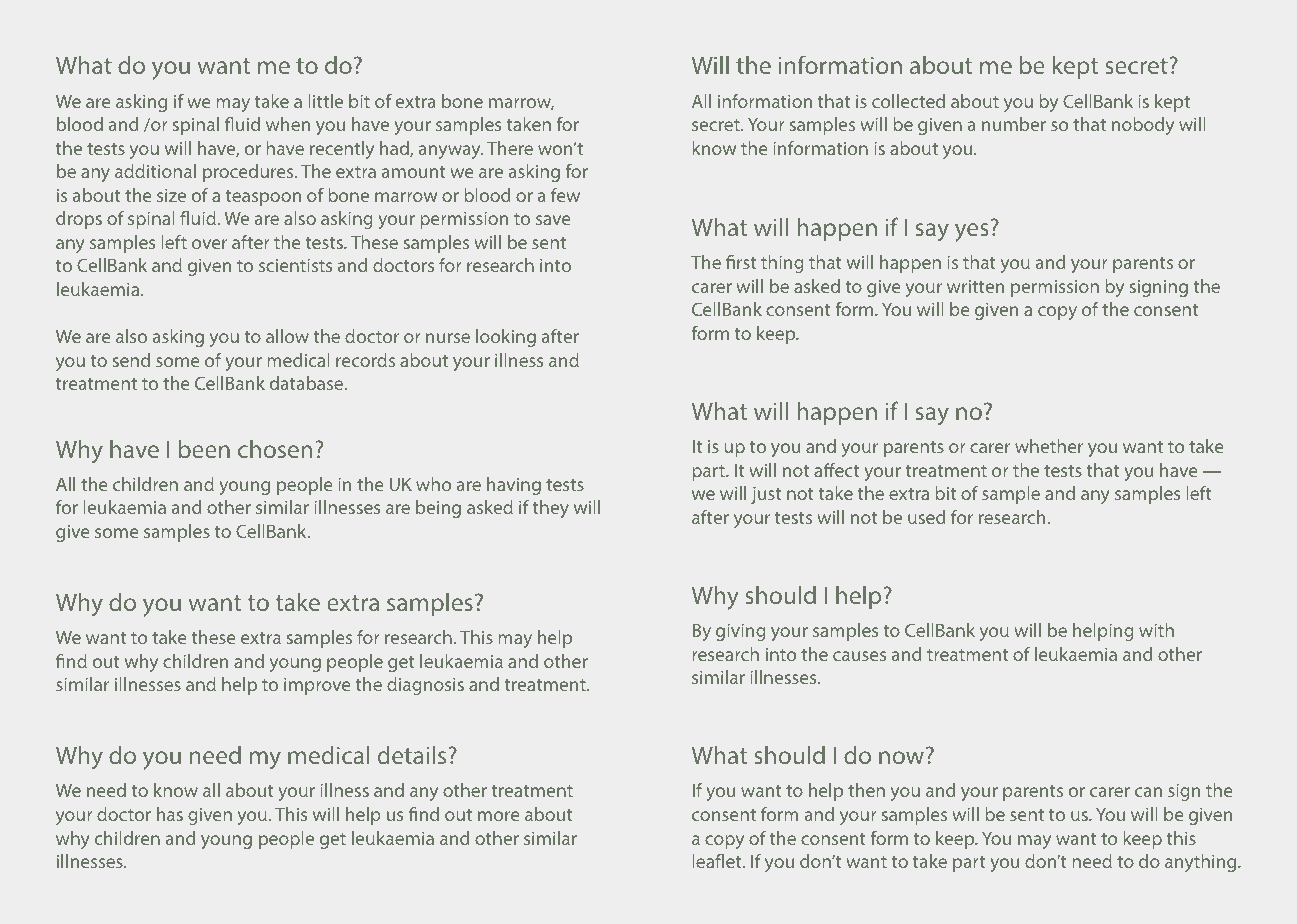  Describe the element at coordinates (510, 148) in the screenshot. I see `There` at that location.
